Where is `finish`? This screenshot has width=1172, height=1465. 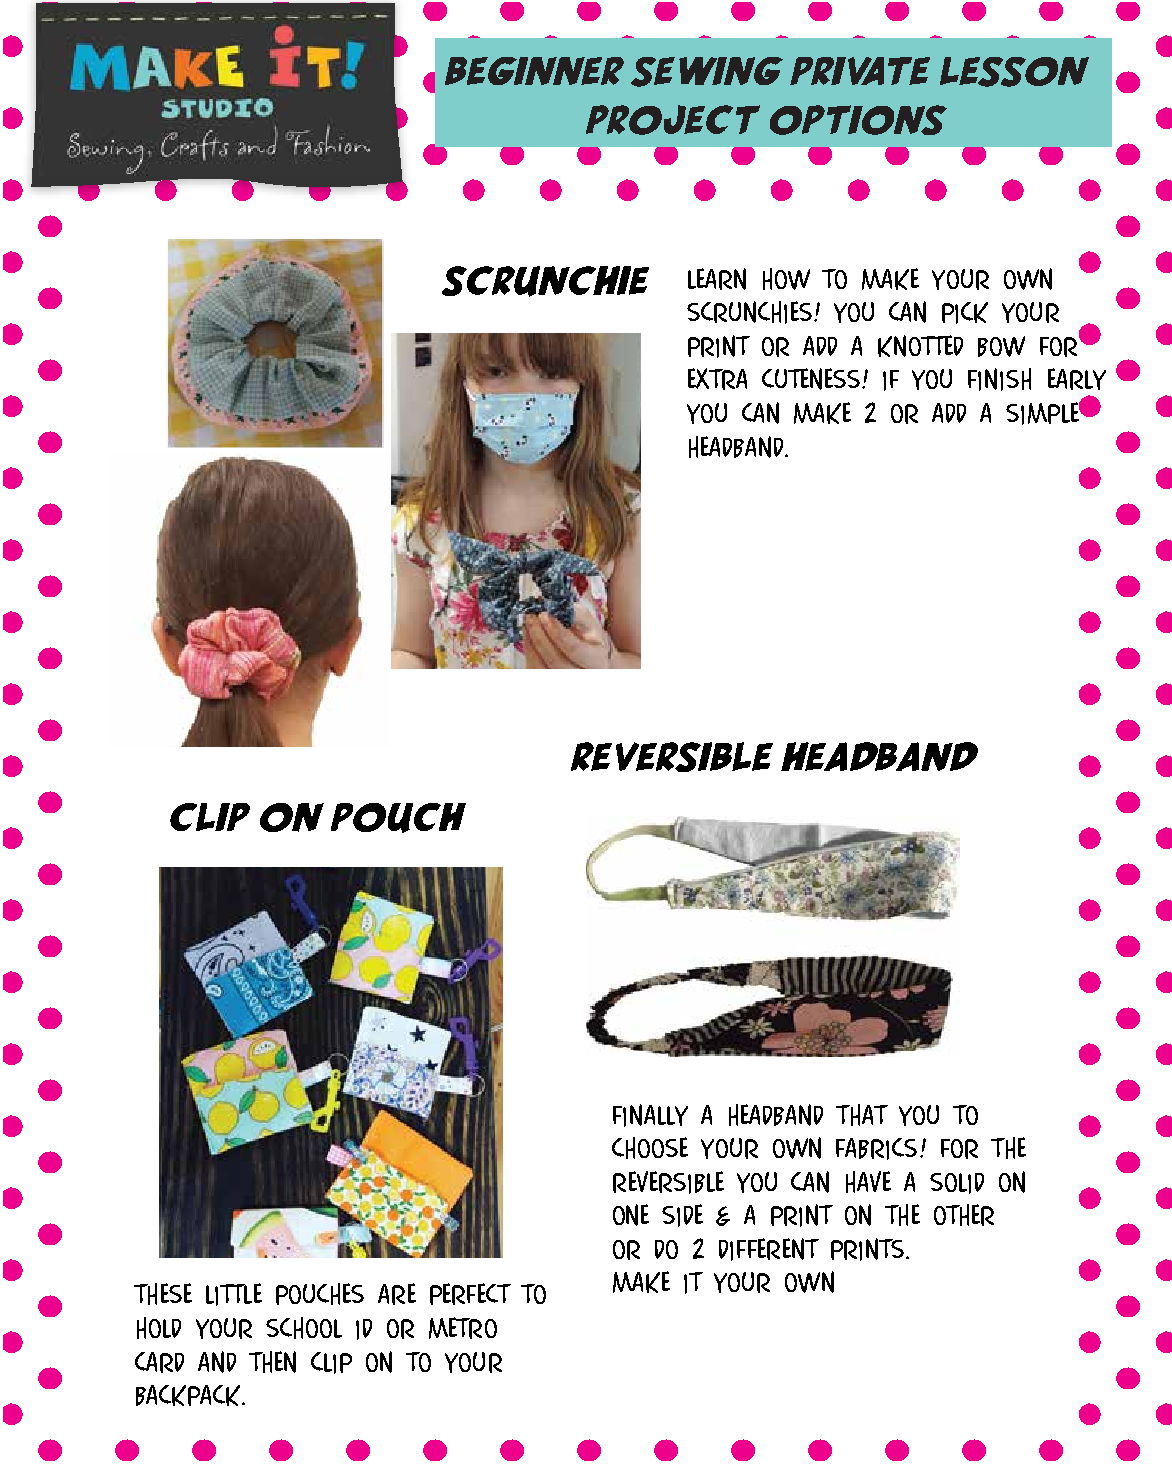
finish is located at coordinates (999, 379).
